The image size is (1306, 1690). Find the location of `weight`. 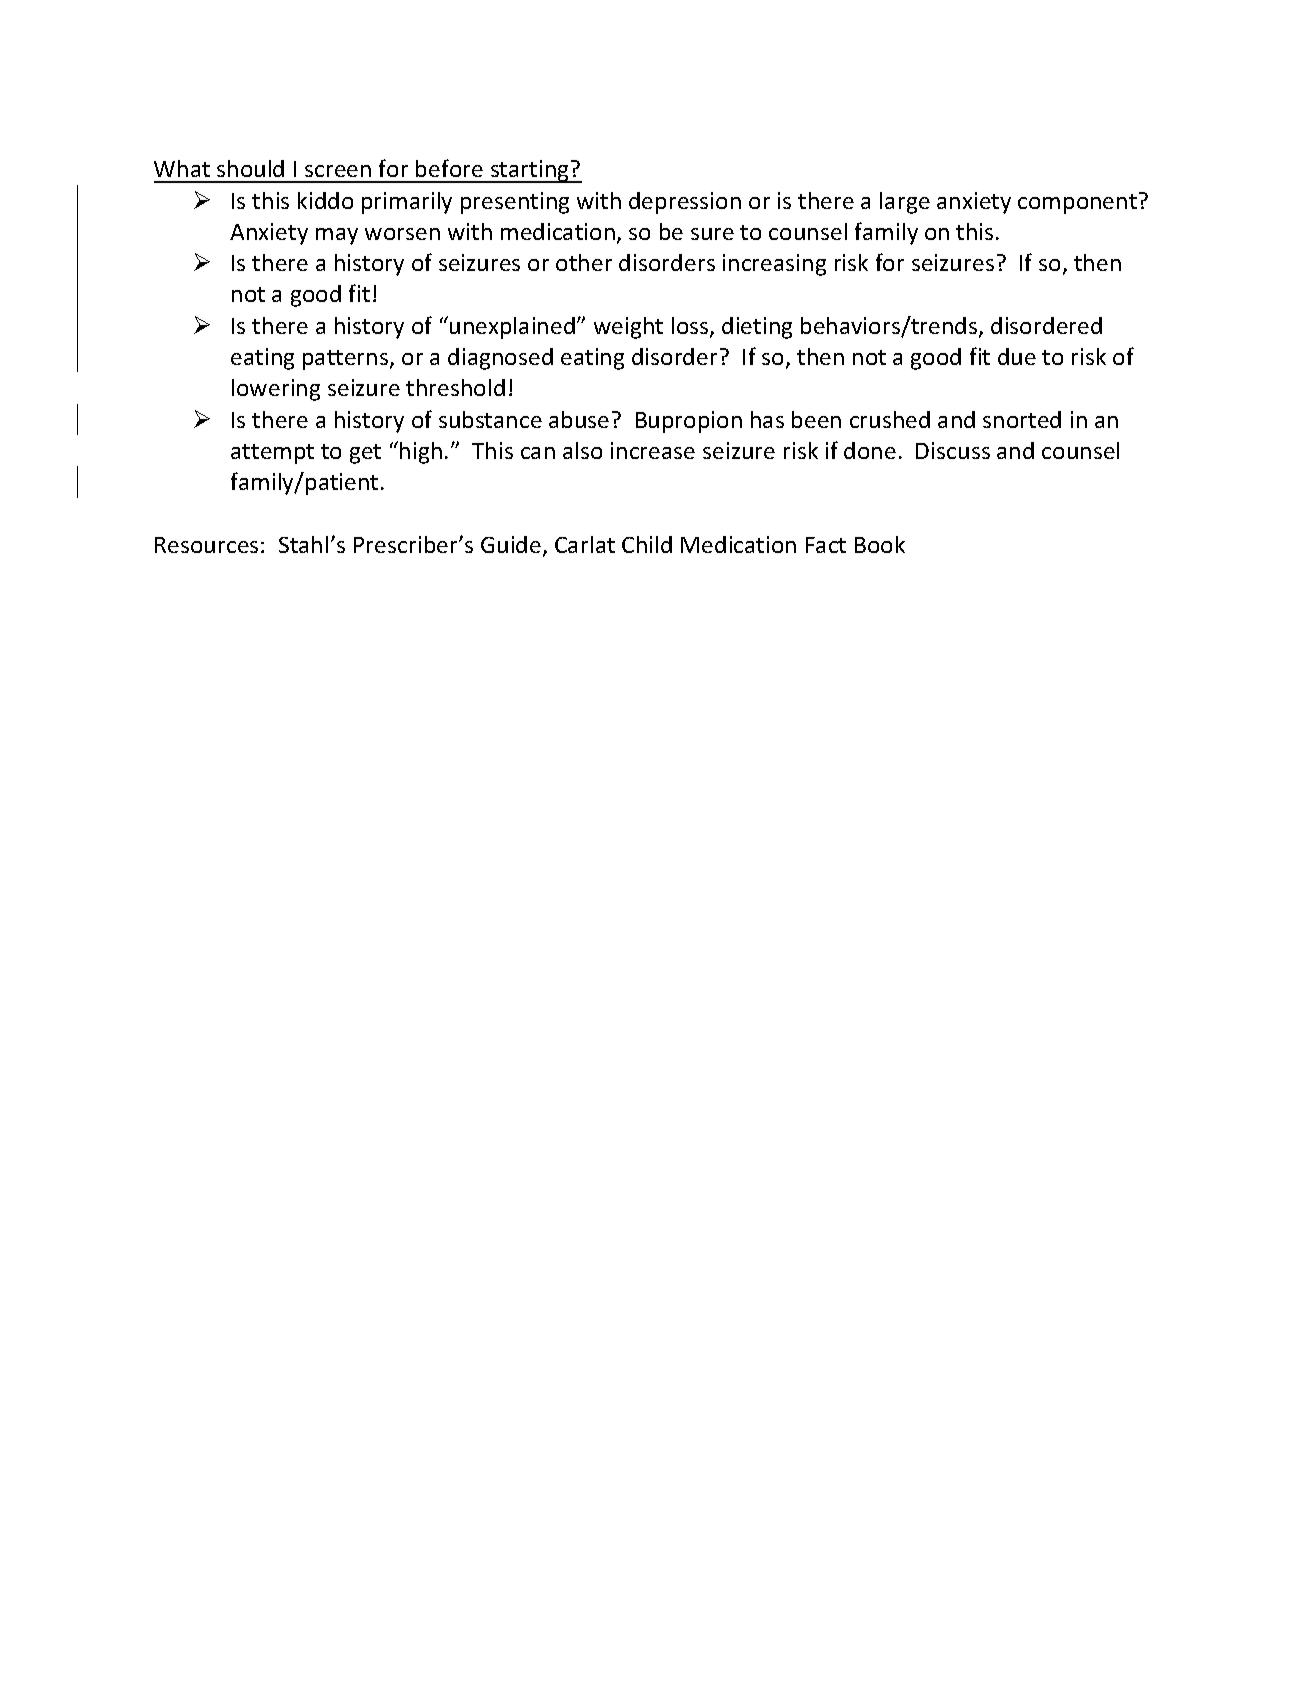

weight is located at coordinates (628, 328).
